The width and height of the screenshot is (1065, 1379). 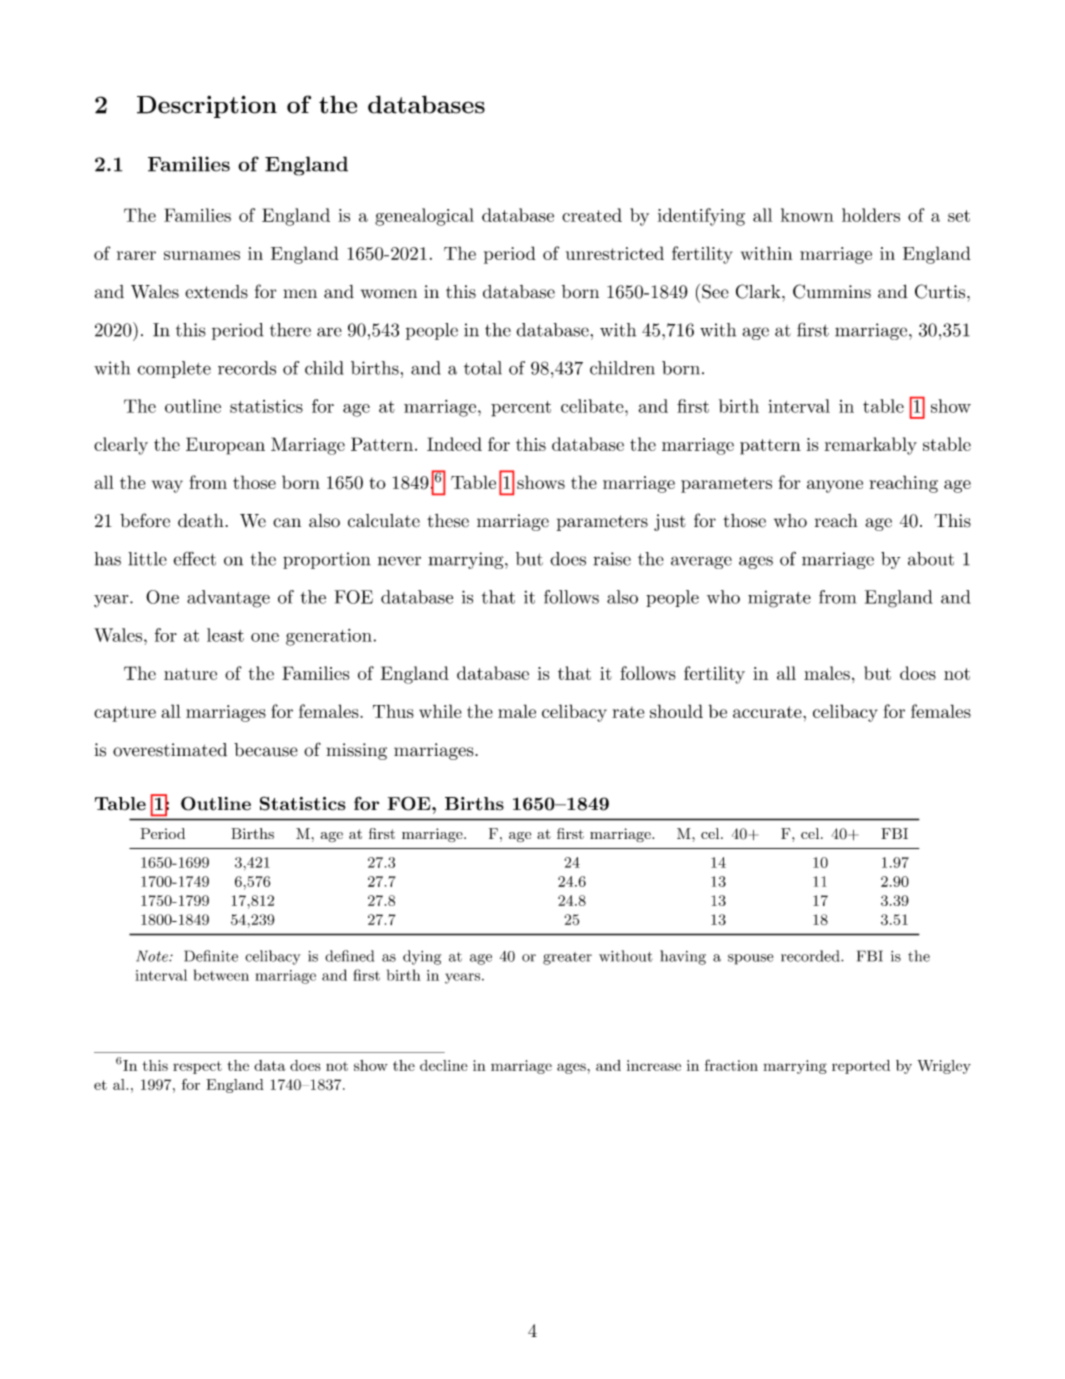 What do you see at coordinates (483, 368) in the screenshot?
I see `total` at bounding box center [483, 368].
